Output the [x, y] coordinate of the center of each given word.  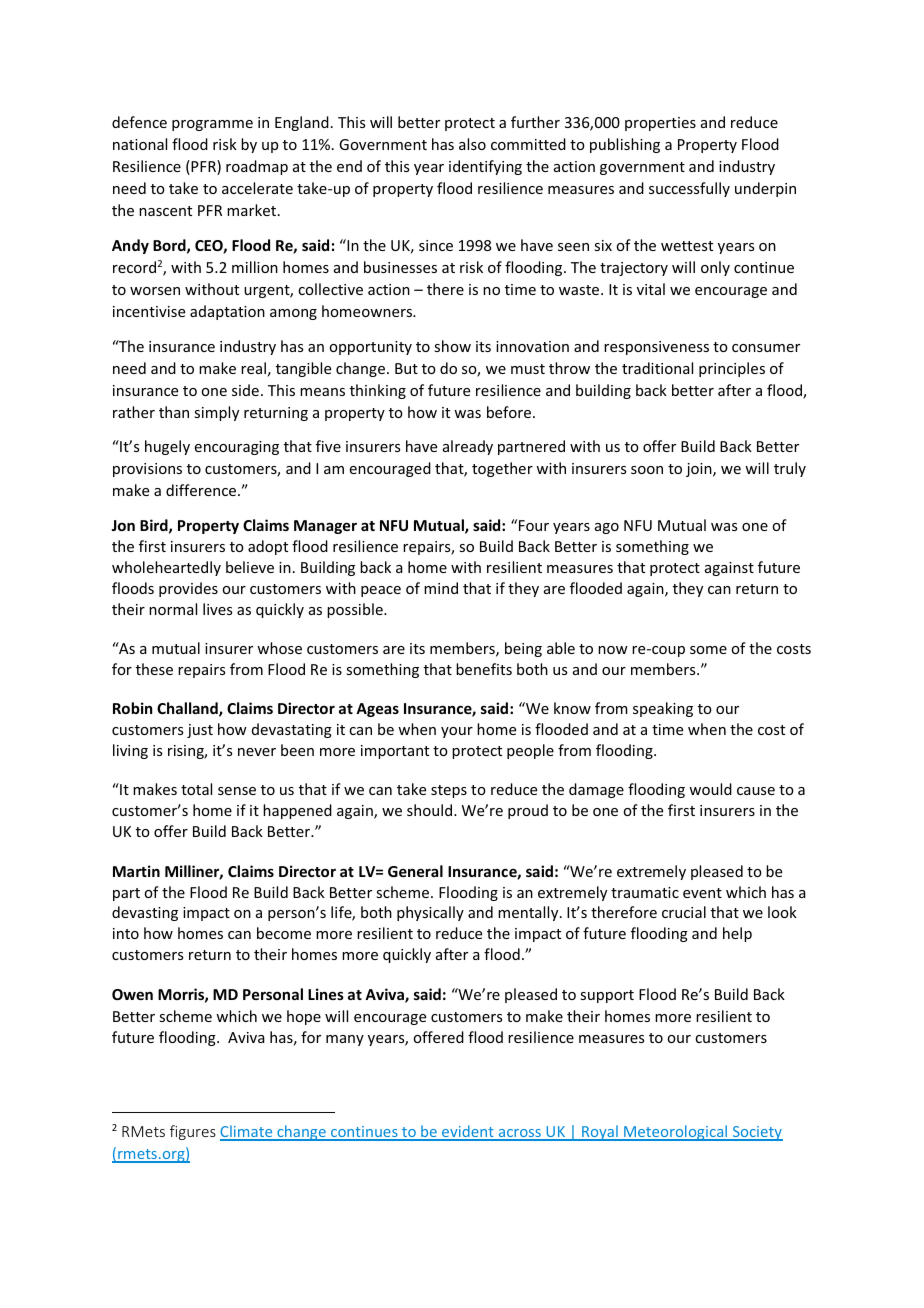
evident [468, 1132]
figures [193, 1132]
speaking [663, 709]
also [472, 144]
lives [217, 609]
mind [441, 588]
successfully [689, 189]
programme [212, 125]
